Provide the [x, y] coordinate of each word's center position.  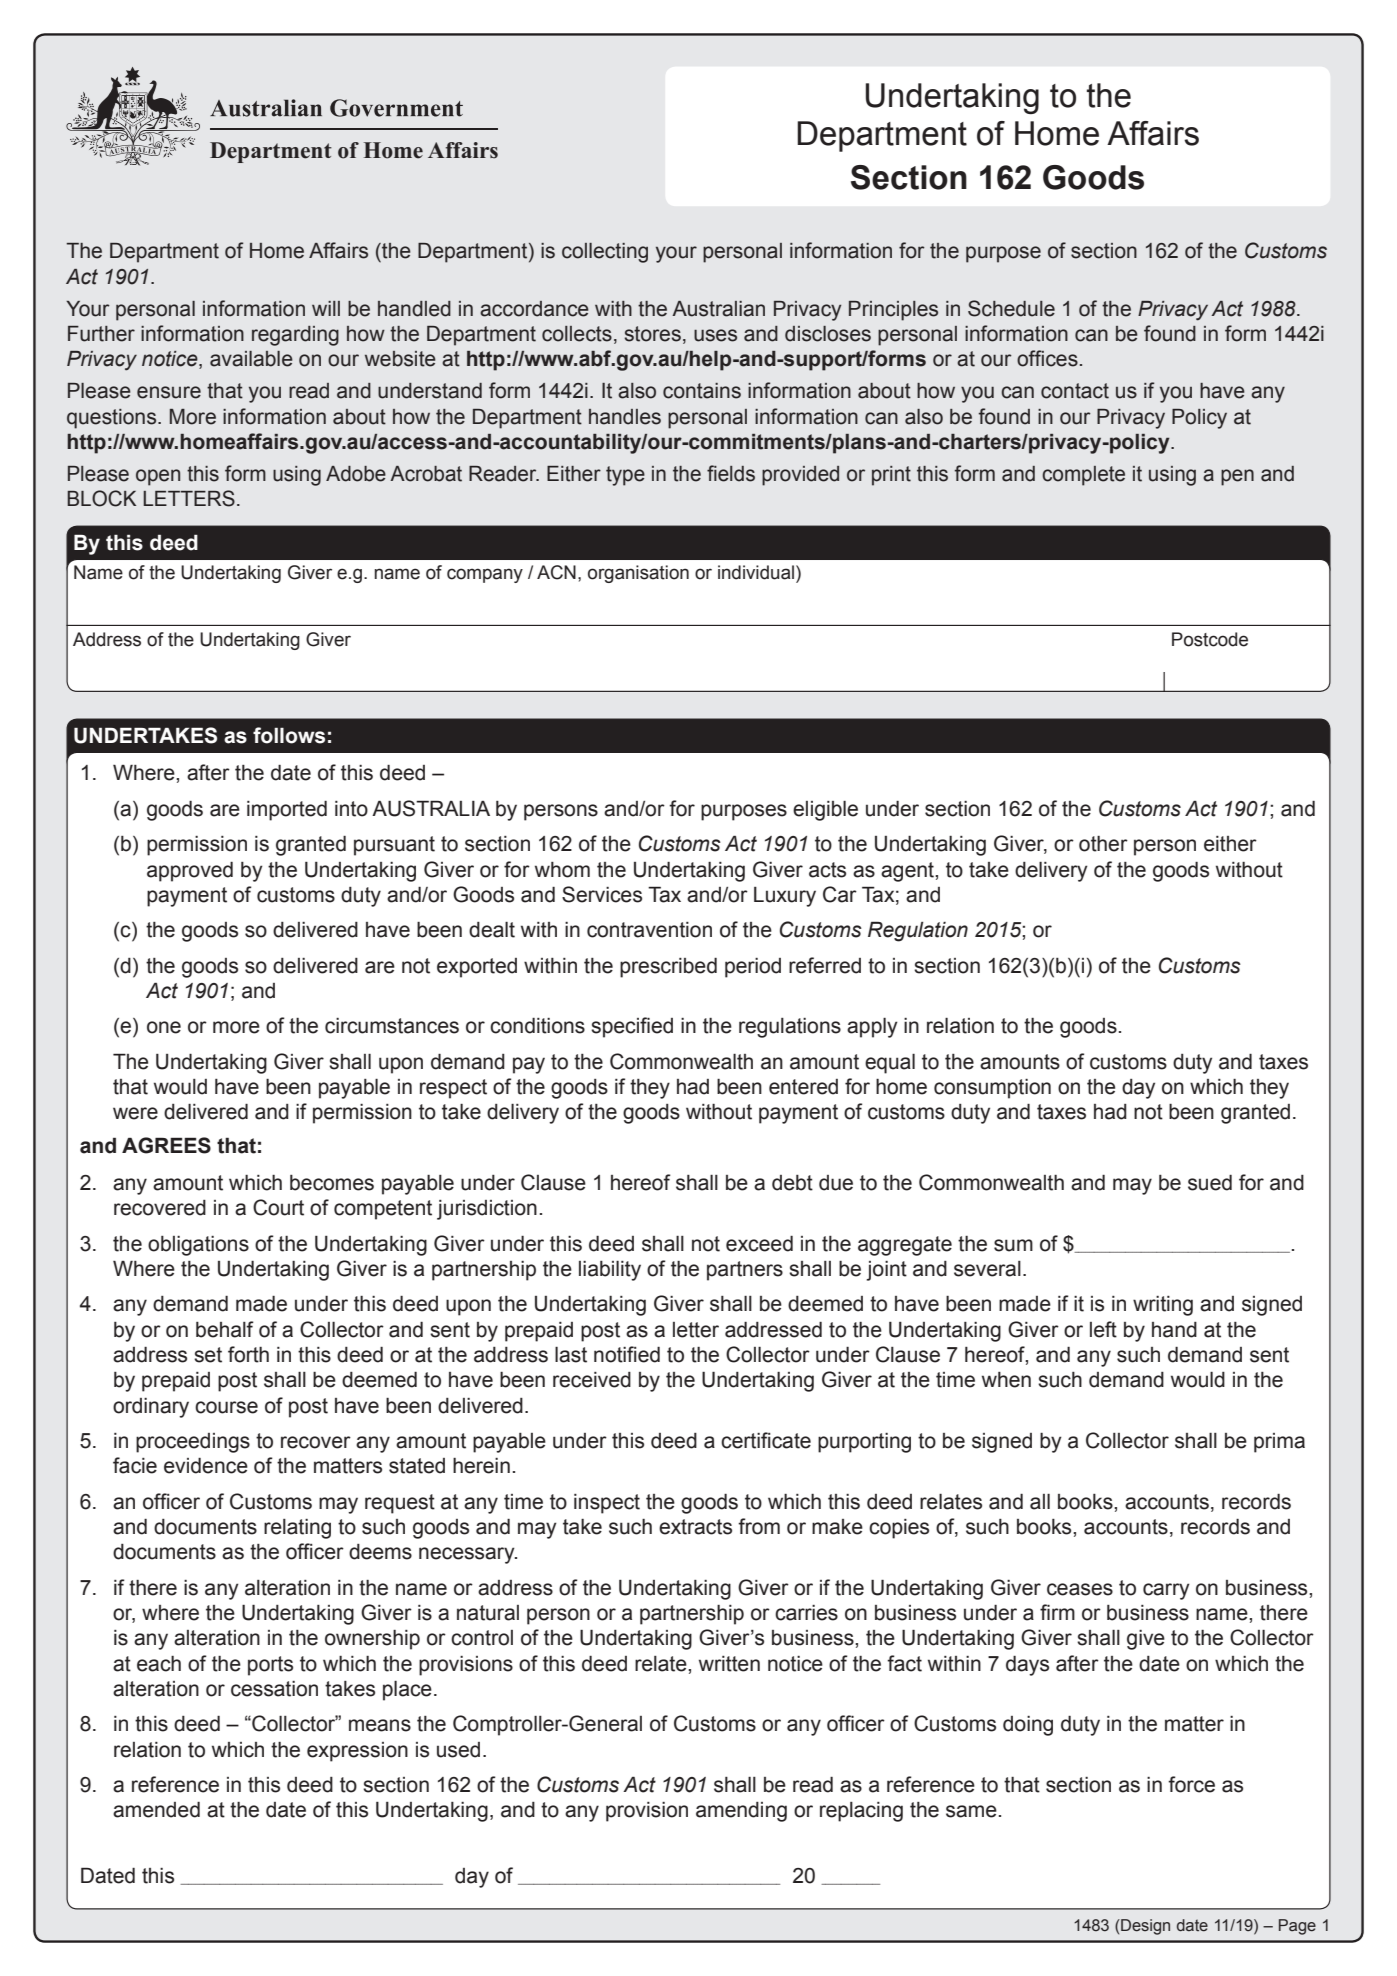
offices [1047, 358]
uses [715, 335]
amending [741, 1812]
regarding [295, 336]
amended [156, 1810]
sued [1210, 1183]
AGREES [166, 1145]
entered [803, 1087]
